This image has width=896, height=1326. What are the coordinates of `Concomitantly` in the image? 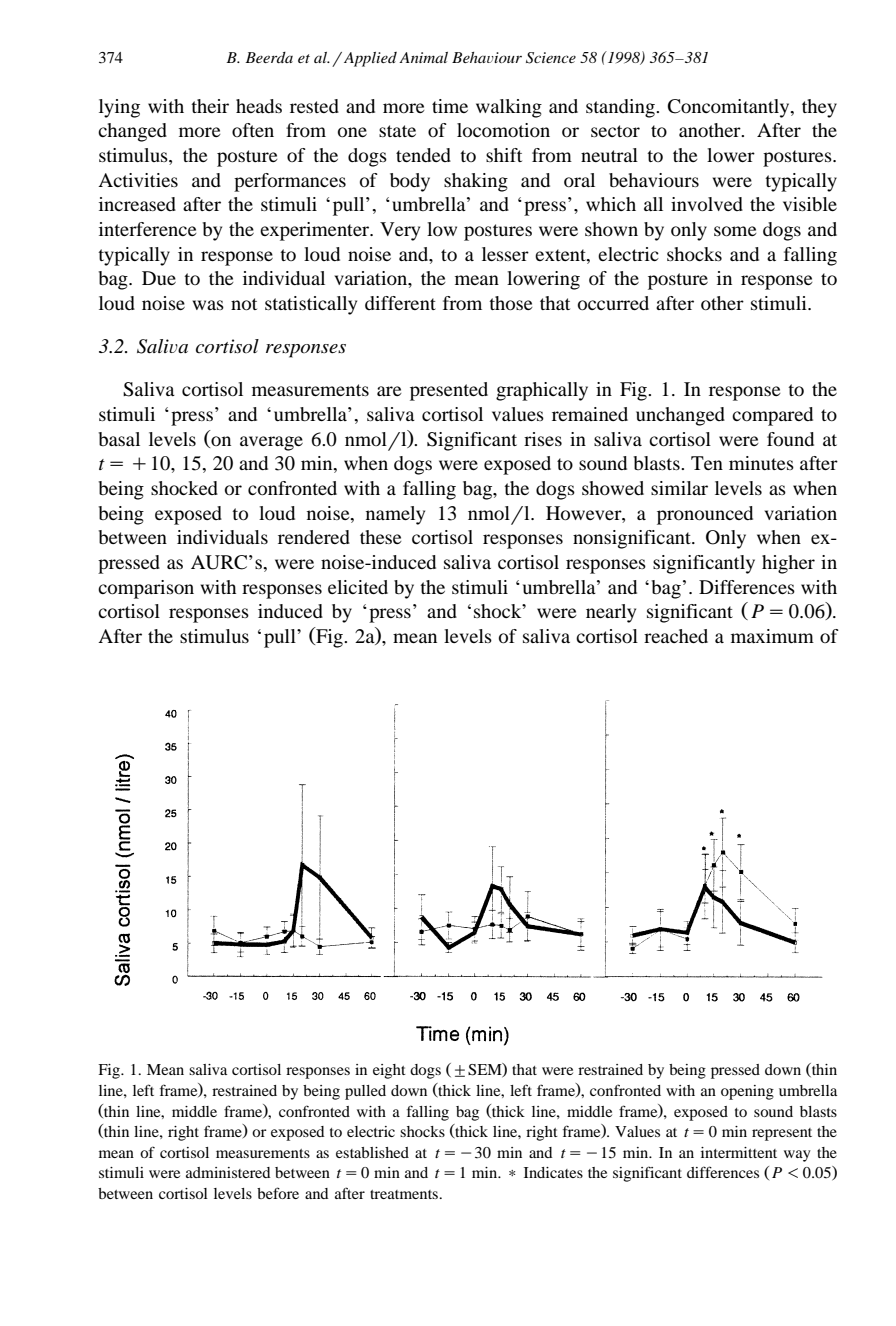 It's located at (730, 108).
